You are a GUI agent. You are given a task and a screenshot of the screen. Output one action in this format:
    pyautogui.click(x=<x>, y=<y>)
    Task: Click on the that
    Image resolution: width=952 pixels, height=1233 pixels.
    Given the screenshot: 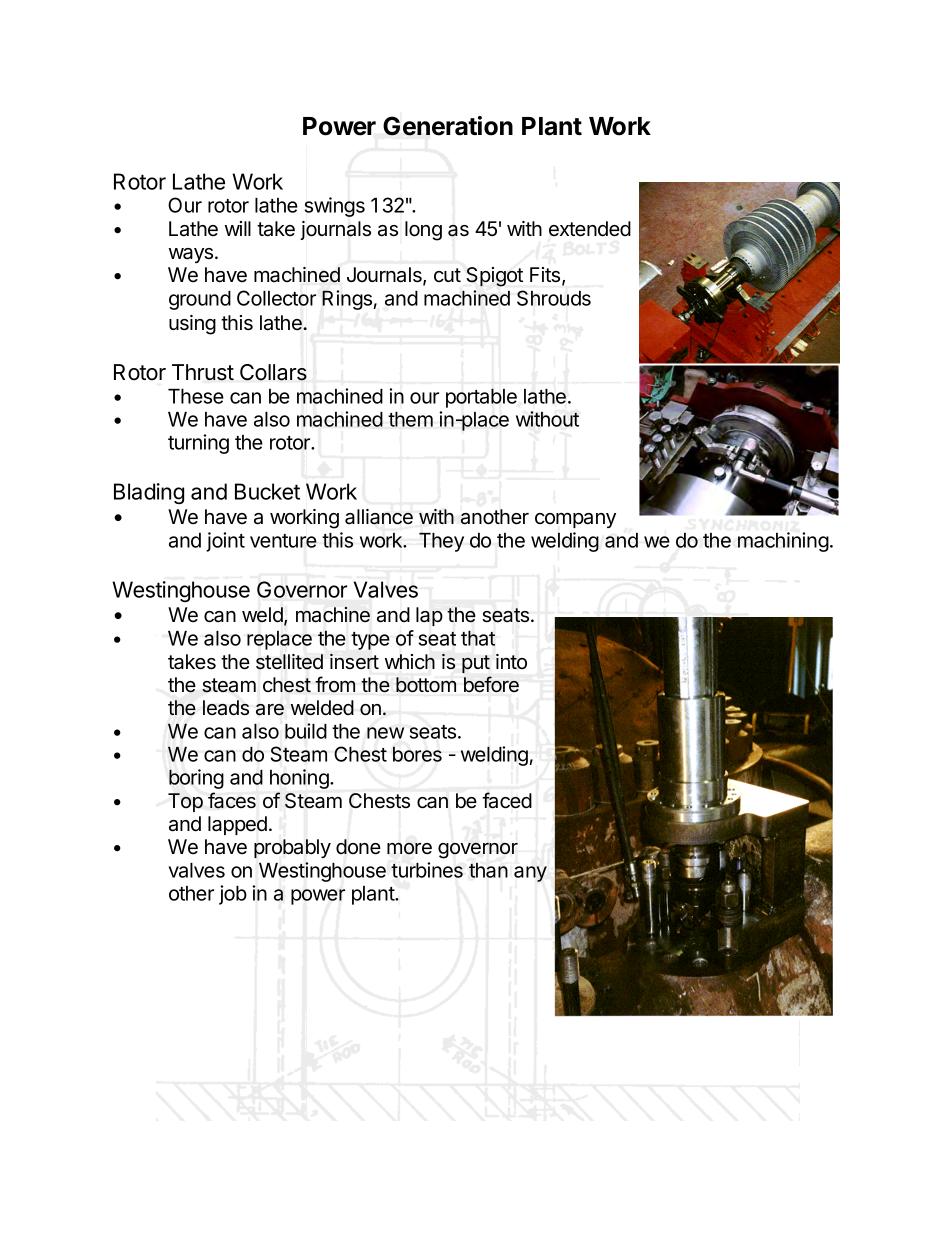 What is the action you would take?
    pyautogui.click(x=478, y=638)
